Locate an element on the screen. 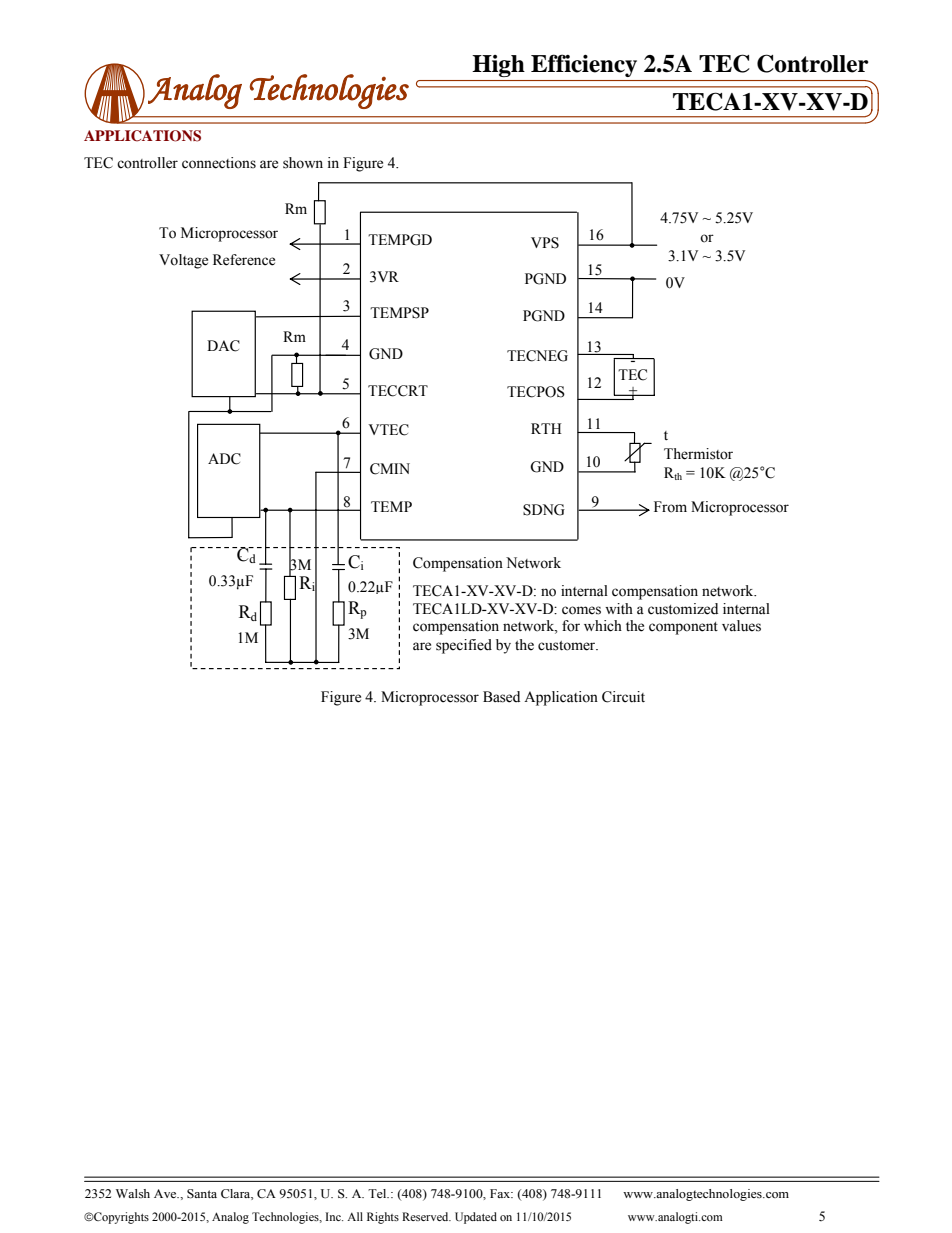  specified is located at coordinates (464, 646).
